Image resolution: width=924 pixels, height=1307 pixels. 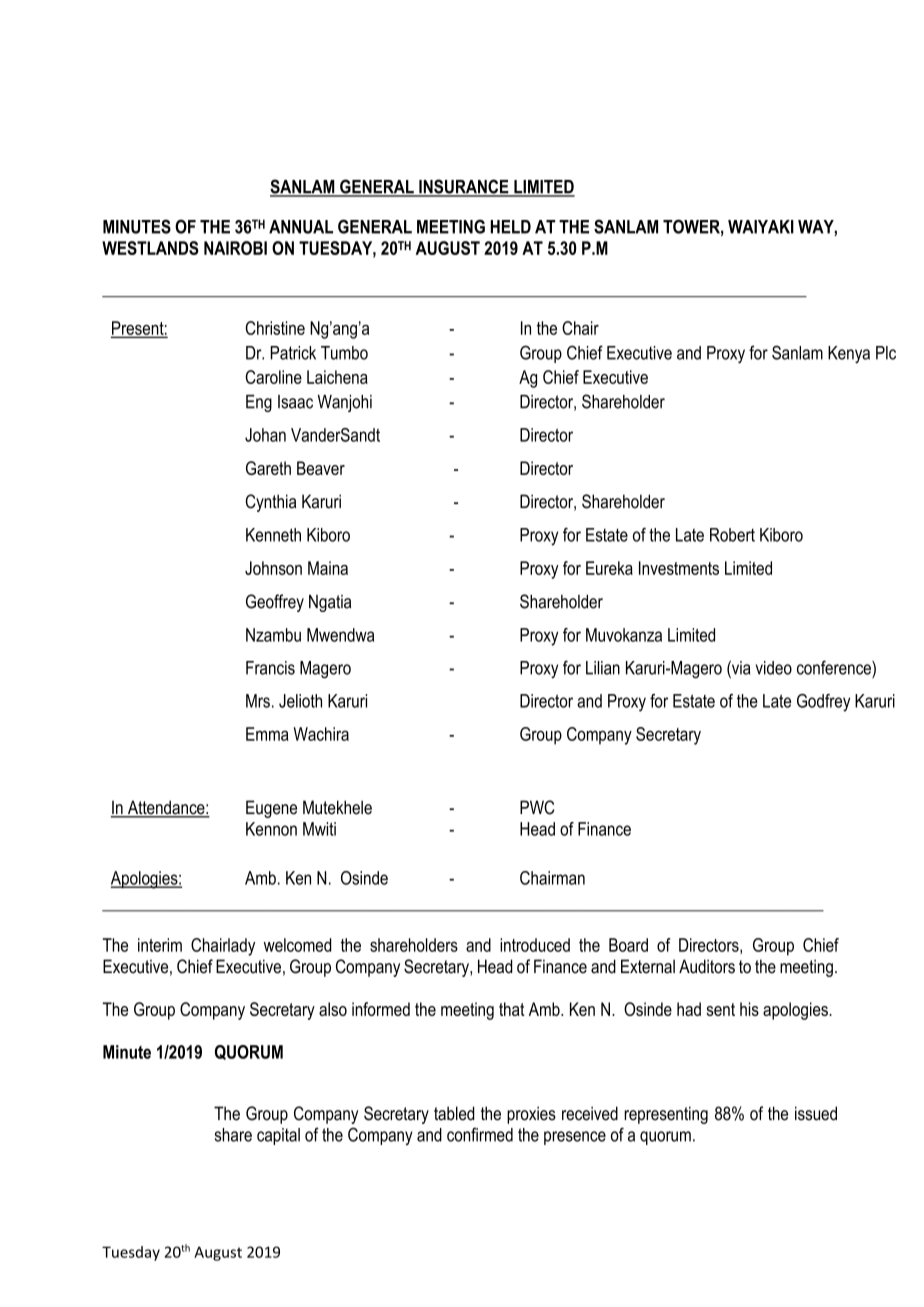 What do you see at coordinates (609, 568) in the page?
I see `Eureka` at bounding box center [609, 568].
